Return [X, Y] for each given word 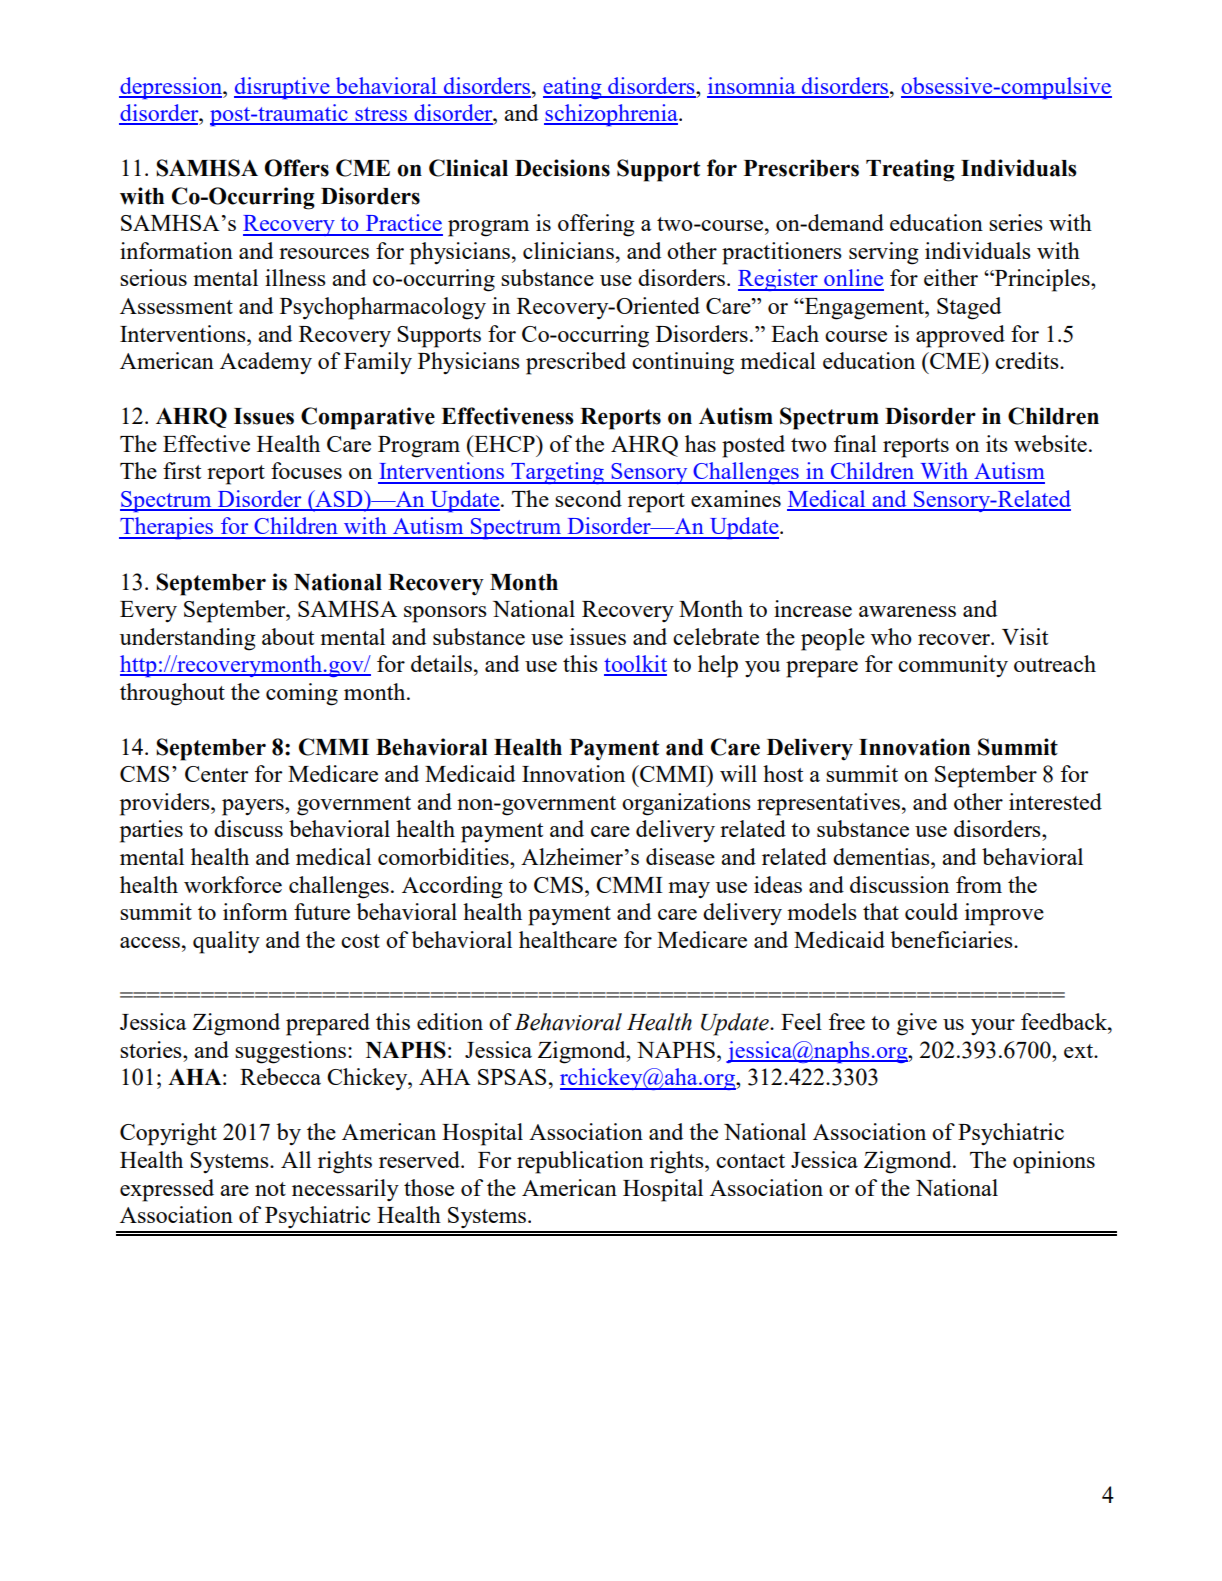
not [270, 1189]
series [1016, 222]
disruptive [283, 88]
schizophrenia [612, 115]
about [288, 636]
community [953, 666]
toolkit [635, 665]
